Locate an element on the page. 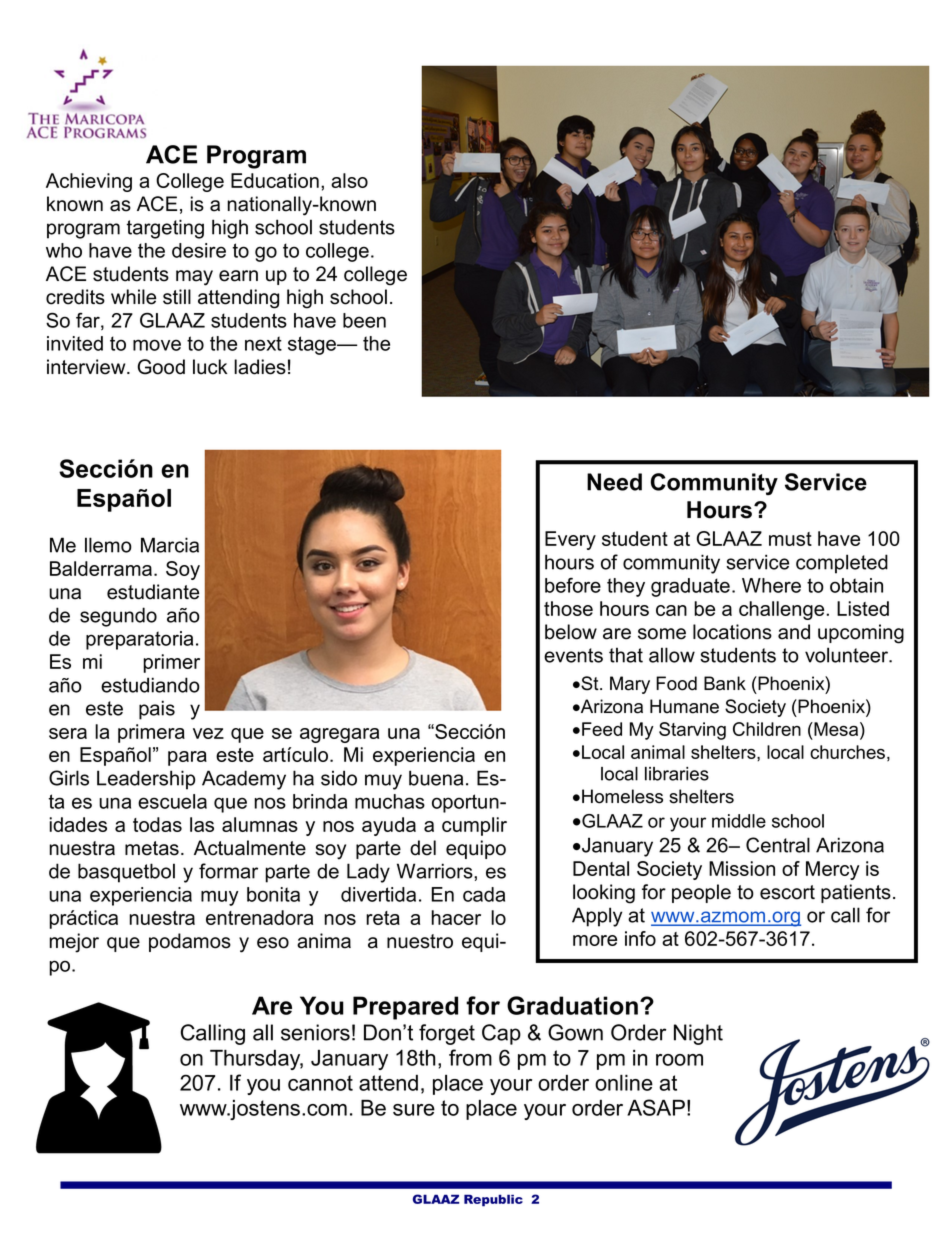  also is located at coordinates (349, 180).
